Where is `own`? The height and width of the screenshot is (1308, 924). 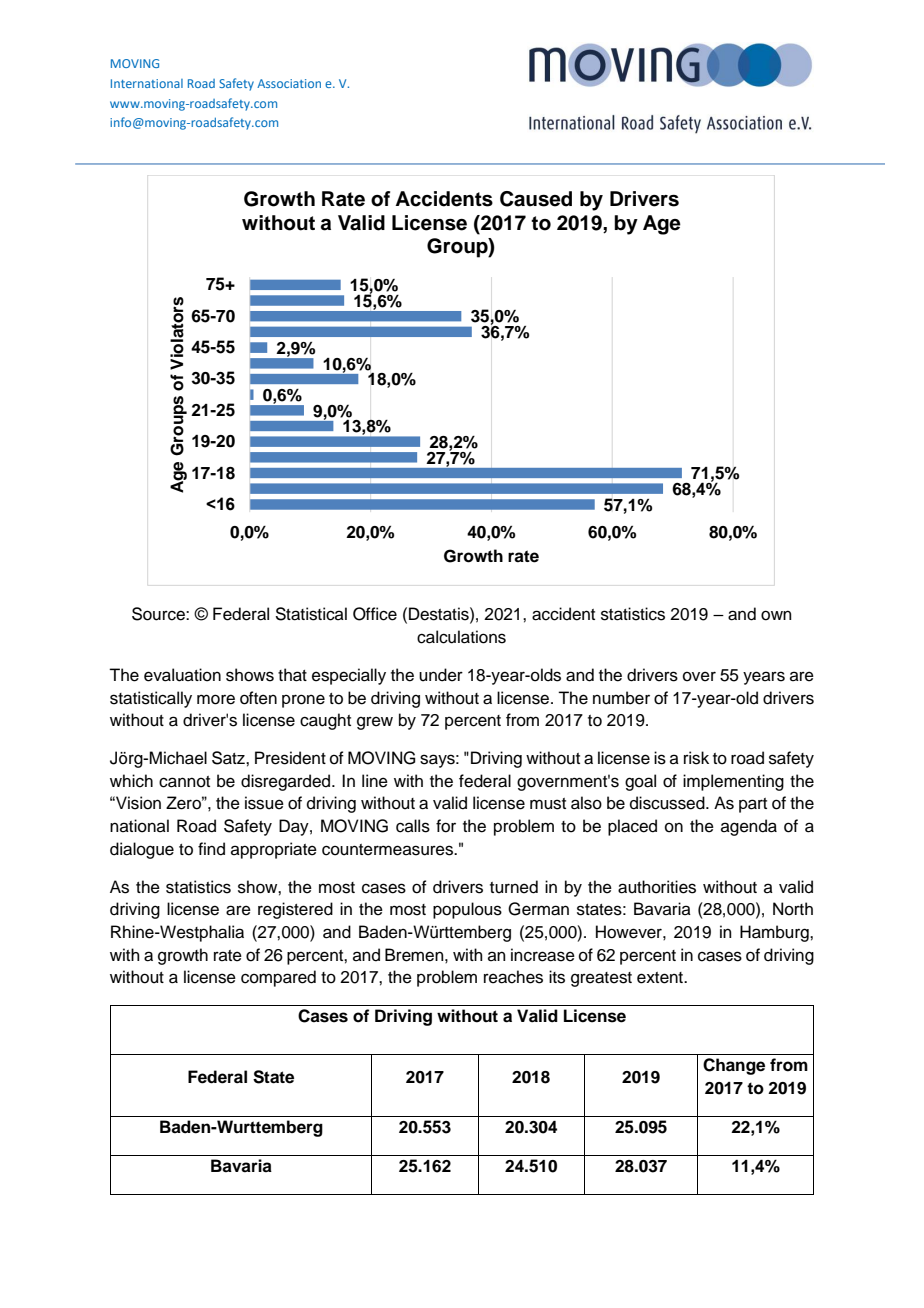
own is located at coordinates (776, 615).
